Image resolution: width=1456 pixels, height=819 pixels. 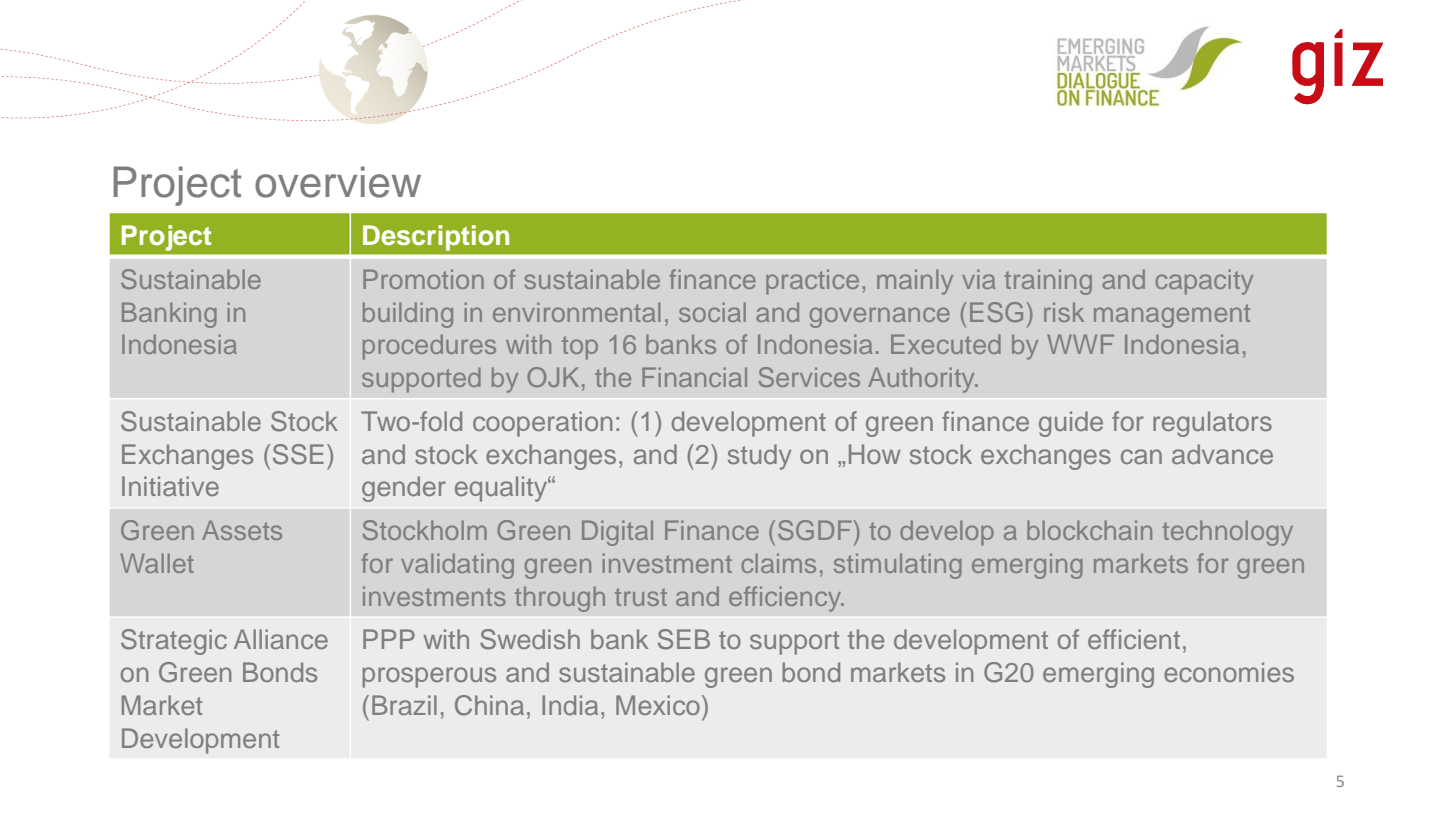 What do you see at coordinates (404, 705) in the screenshot?
I see `Brazil` at bounding box center [404, 705].
